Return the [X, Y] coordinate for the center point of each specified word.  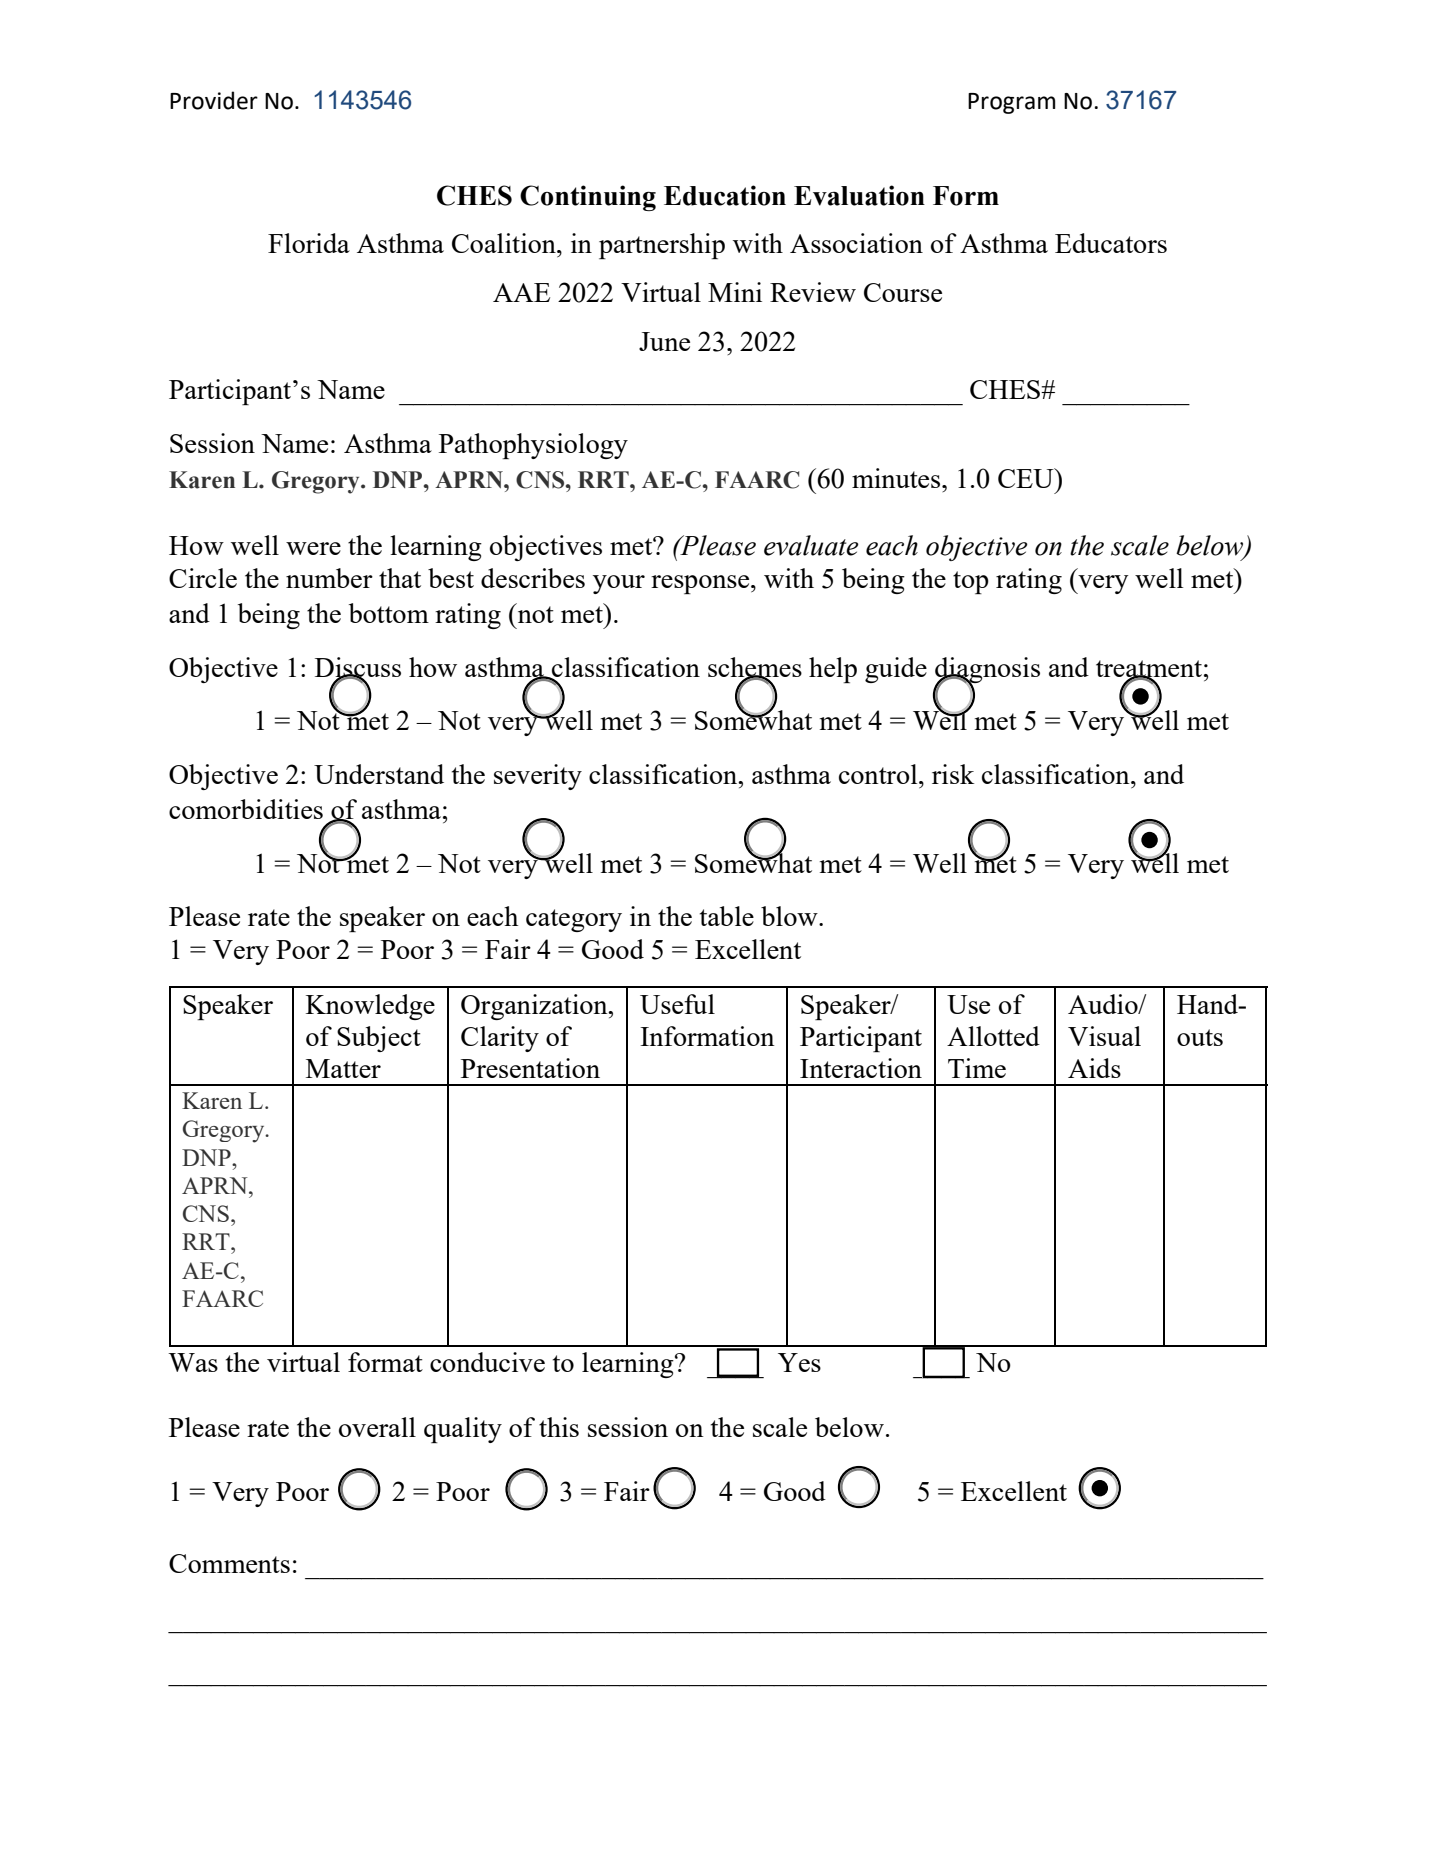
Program [1011, 103]
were [313, 548]
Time [977, 1068]
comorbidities [246, 809]
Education [725, 195]
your [619, 584]
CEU [1027, 478]
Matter [343, 1068]
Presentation [530, 1068]
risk [953, 774]
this [559, 1427]
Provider [214, 100]
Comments [229, 1563]
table [727, 916]
